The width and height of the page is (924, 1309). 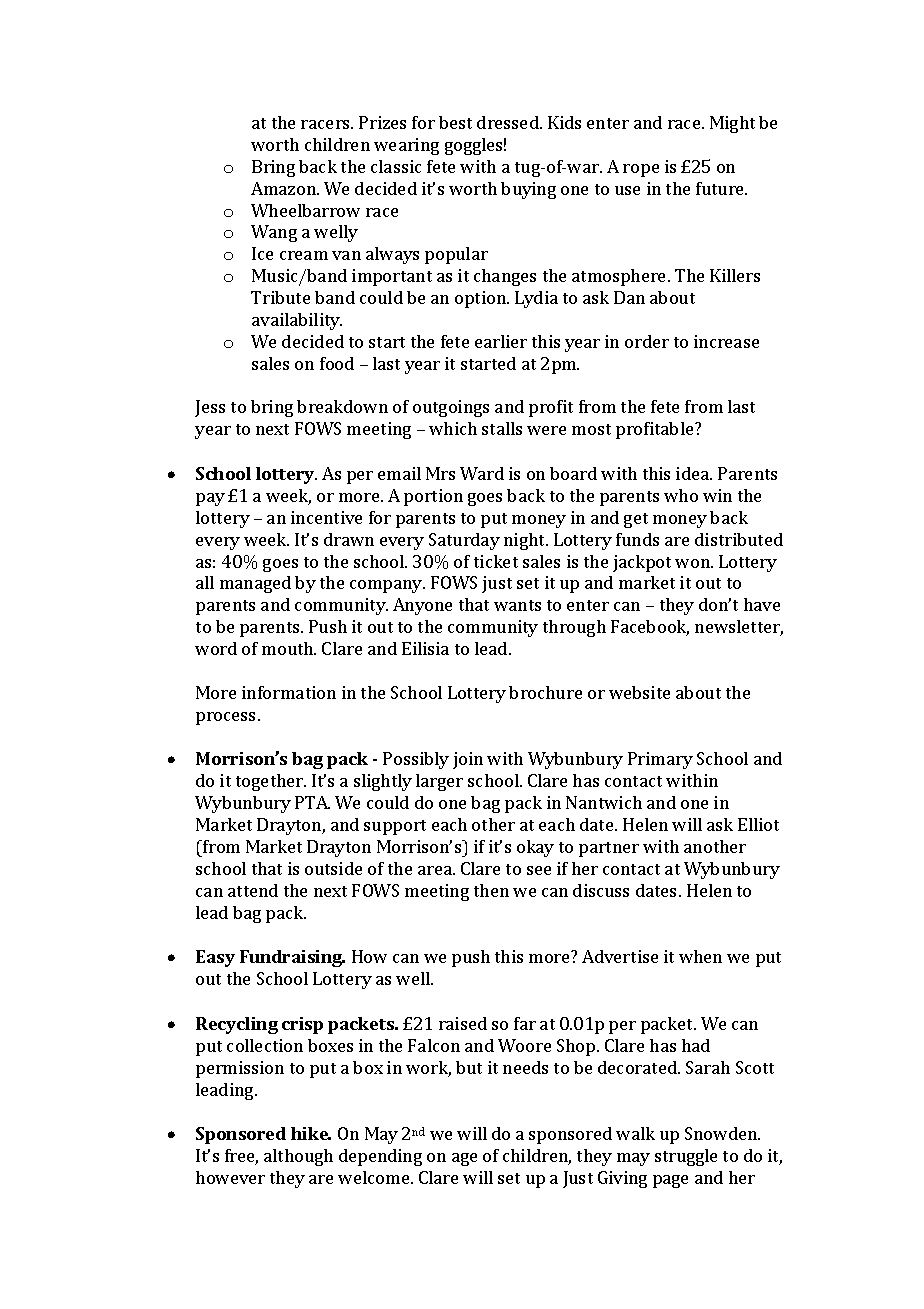 What do you see at coordinates (298, 1157) in the page?
I see `although` at bounding box center [298, 1157].
